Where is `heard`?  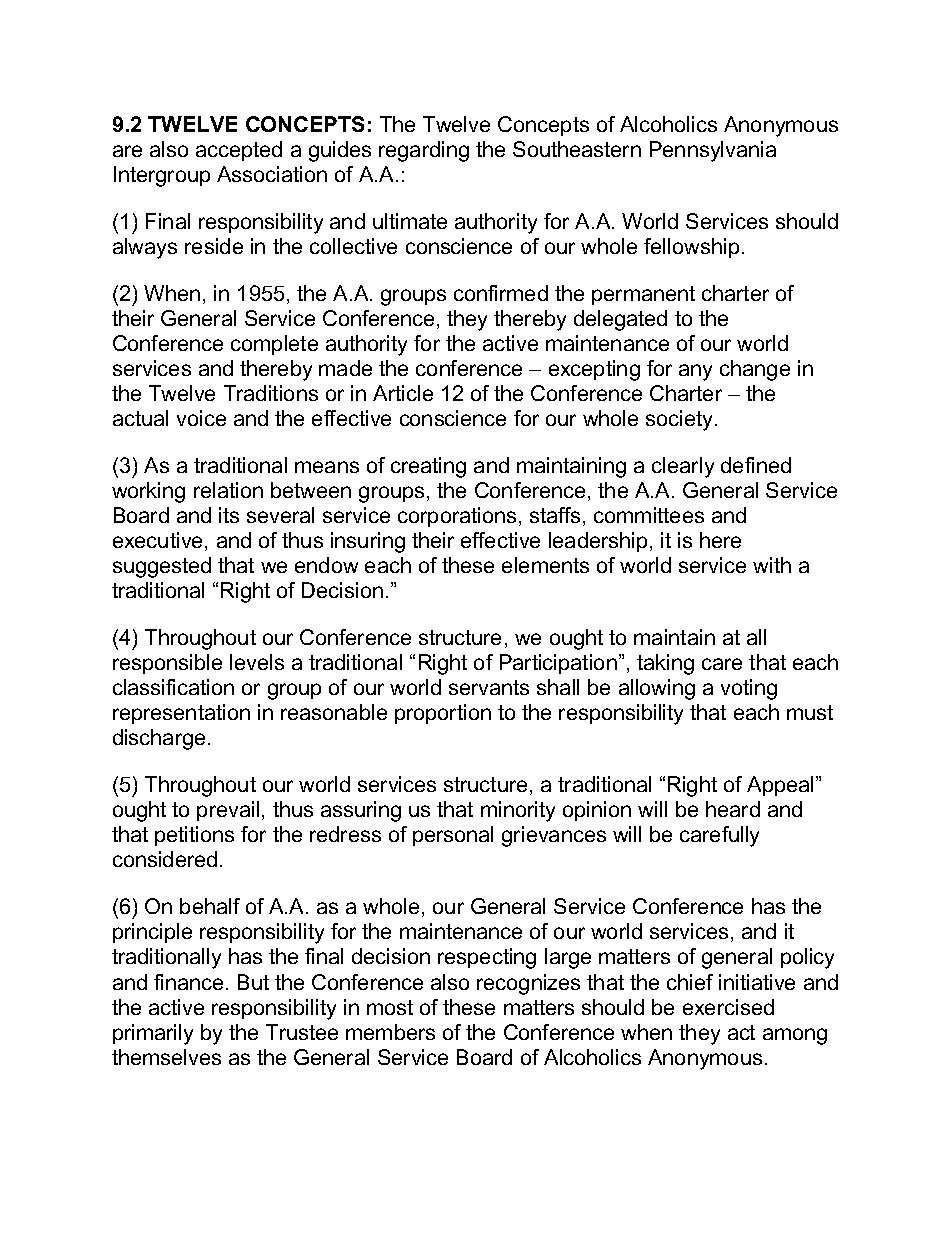 heard is located at coordinates (733, 809).
